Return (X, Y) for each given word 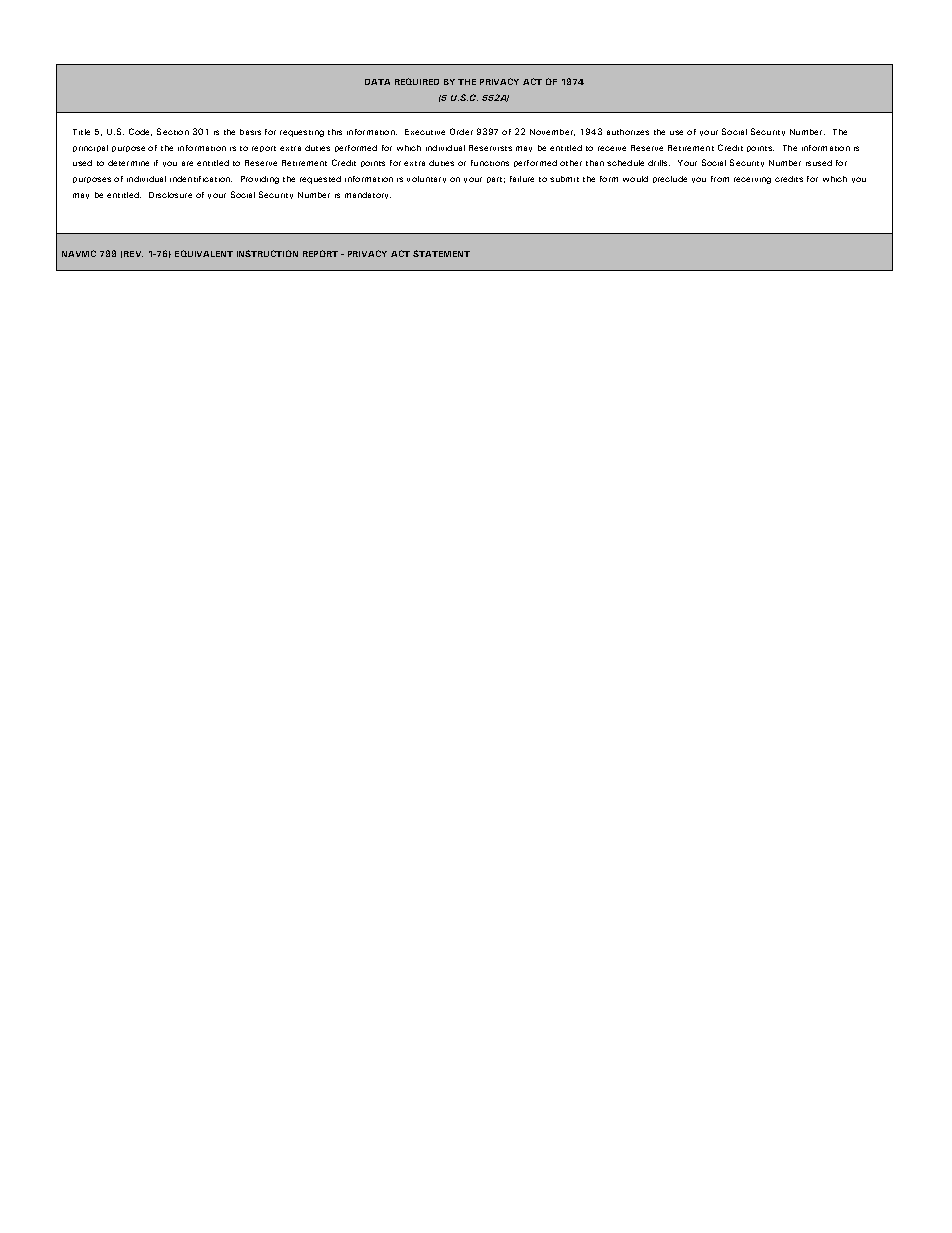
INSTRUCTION (267, 253)
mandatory (368, 195)
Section (173, 131)
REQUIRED (417, 81)
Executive (425, 132)
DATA (377, 82)
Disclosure (170, 195)
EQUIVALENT (204, 253)
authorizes (628, 132)
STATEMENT (441, 253)
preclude (670, 179)
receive (612, 148)
